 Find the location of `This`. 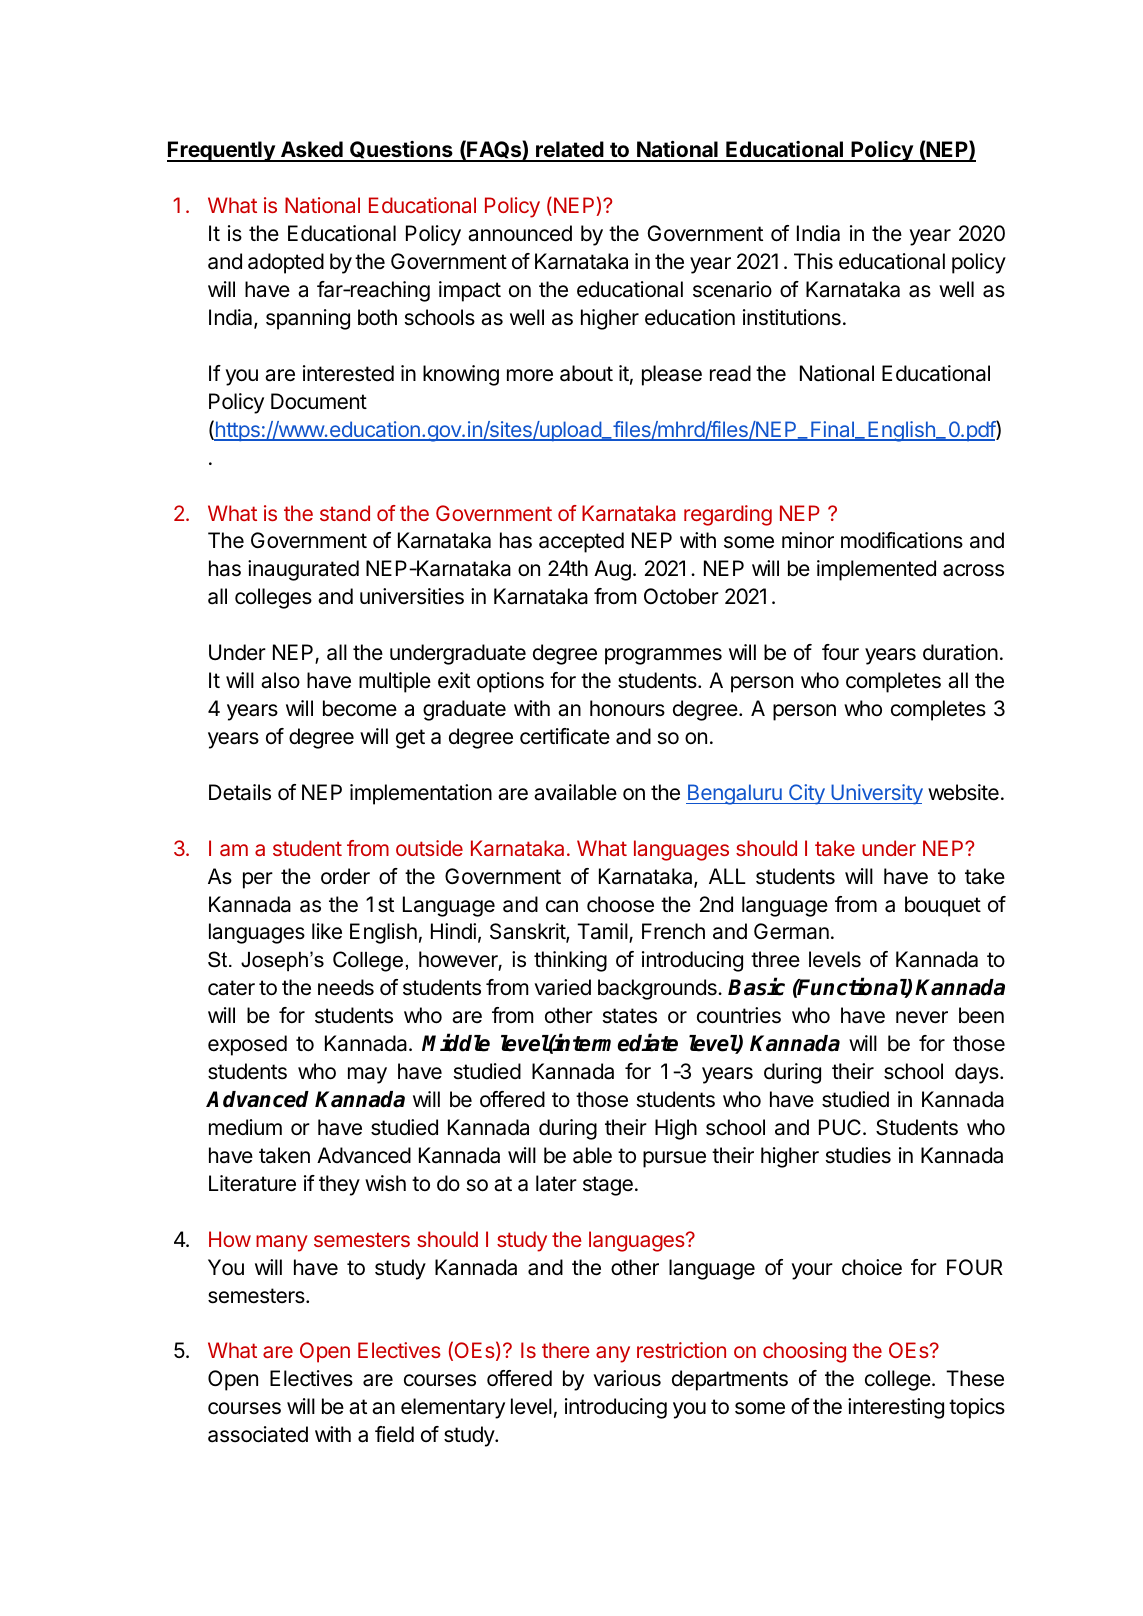

This is located at coordinates (813, 261).
